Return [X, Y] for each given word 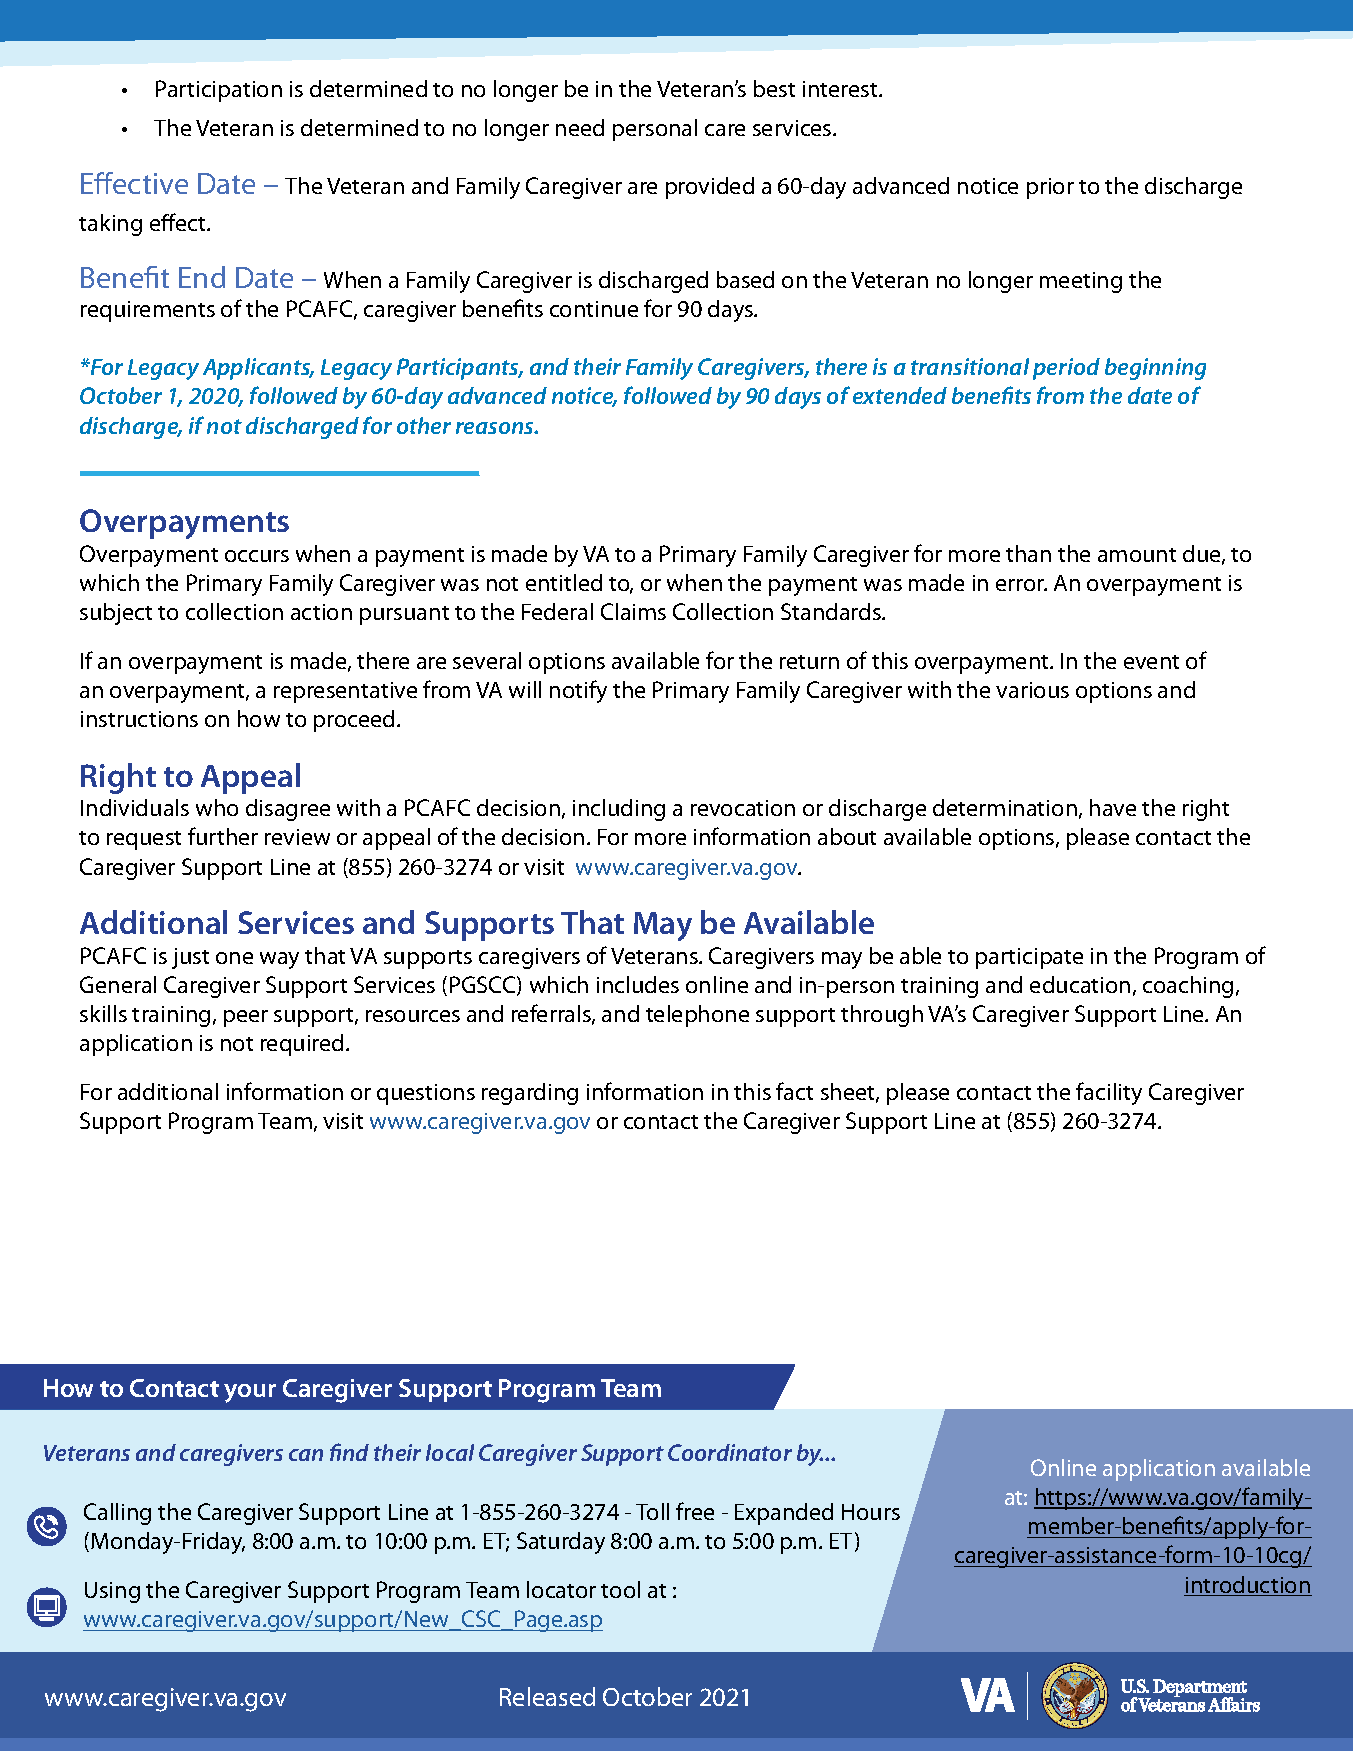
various [1032, 690]
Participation [219, 91]
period [1066, 369]
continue [594, 309]
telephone [697, 1016]
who [217, 807]
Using [112, 1592]
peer [246, 1018]
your [250, 1393]
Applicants [258, 369]
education [1080, 984]
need [580, 127]
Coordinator [730, 1452]
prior [1050, 188]
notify [578, 691]
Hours [871, 1512]
